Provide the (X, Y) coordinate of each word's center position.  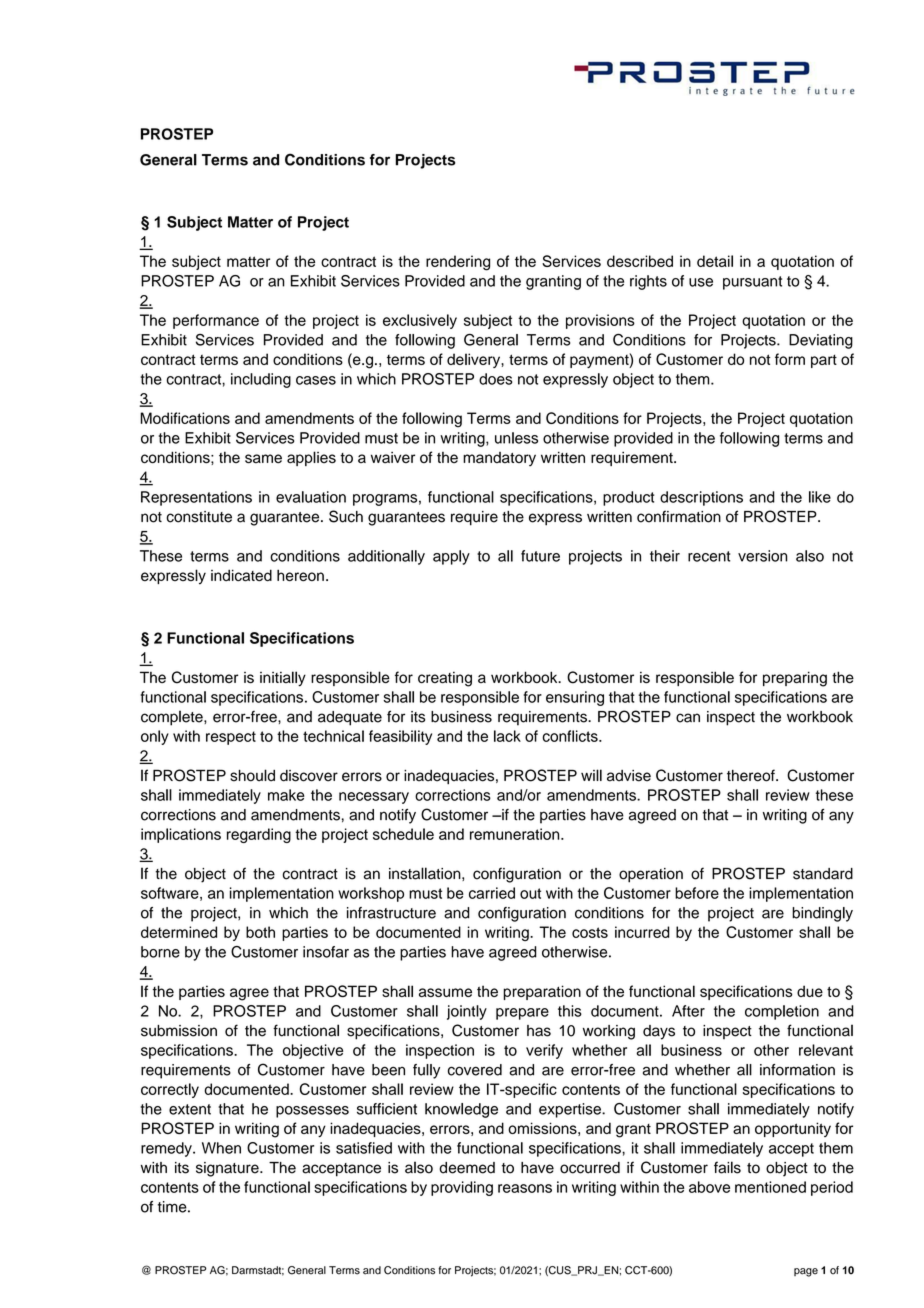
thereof (752, 775)
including (261, 380)
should (252, 775)
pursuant (752, 283)
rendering (458, 263)
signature (228, 1169)
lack (507, 736)
